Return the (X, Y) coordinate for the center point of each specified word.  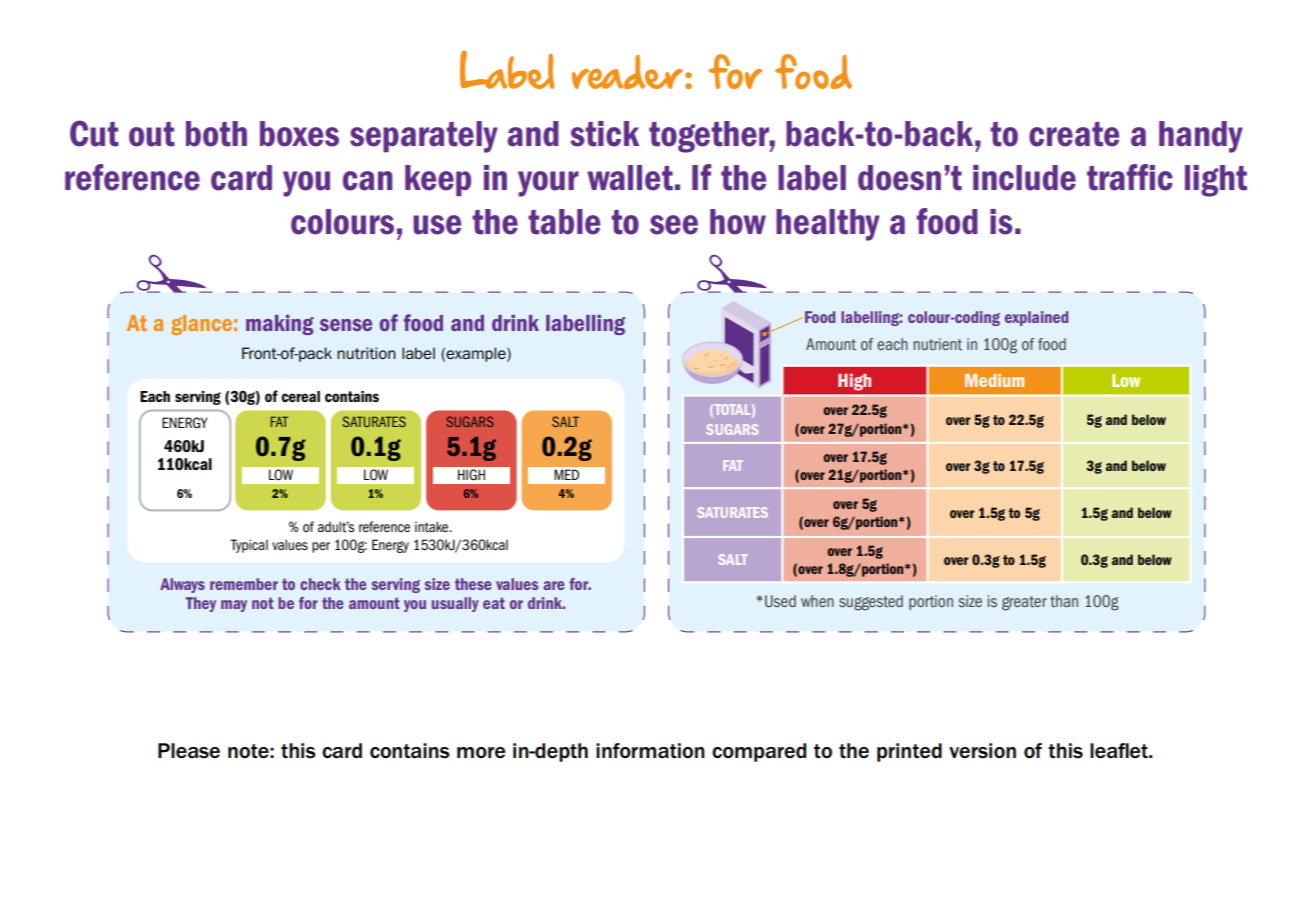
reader (627, 72)
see (674, 225)
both (216, 134)
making (280, 325)
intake (433, 527)
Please (189, 751)
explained (1036, 318)
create (1074, 134)
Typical (249, 546)
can (368, 181)
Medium (994, 380)
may (234, 606)
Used (780, 601)
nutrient (937, 344)
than (1064, 601)
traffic (1130, 177)
